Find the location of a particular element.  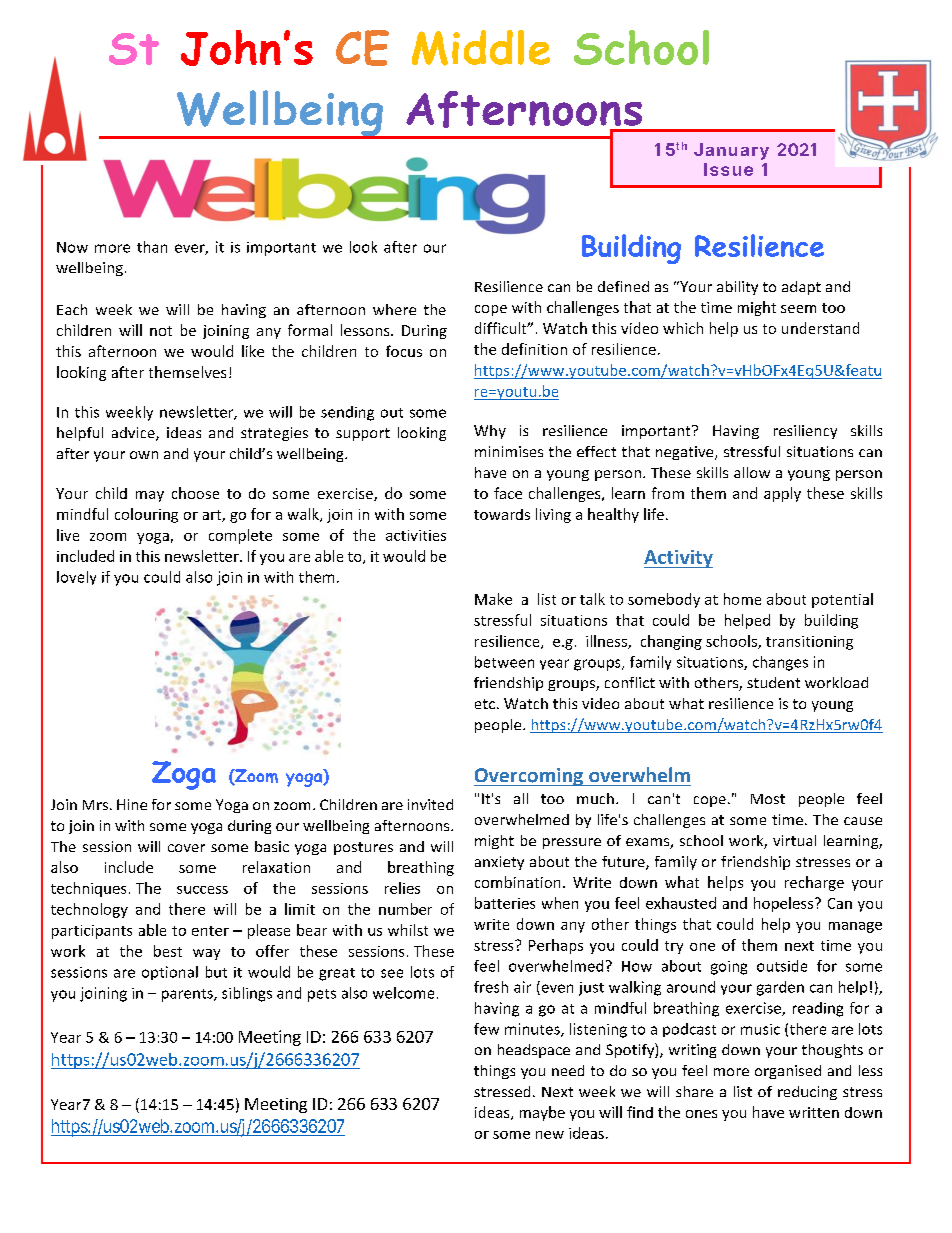

Hine is located at coordinates (132, 804).
